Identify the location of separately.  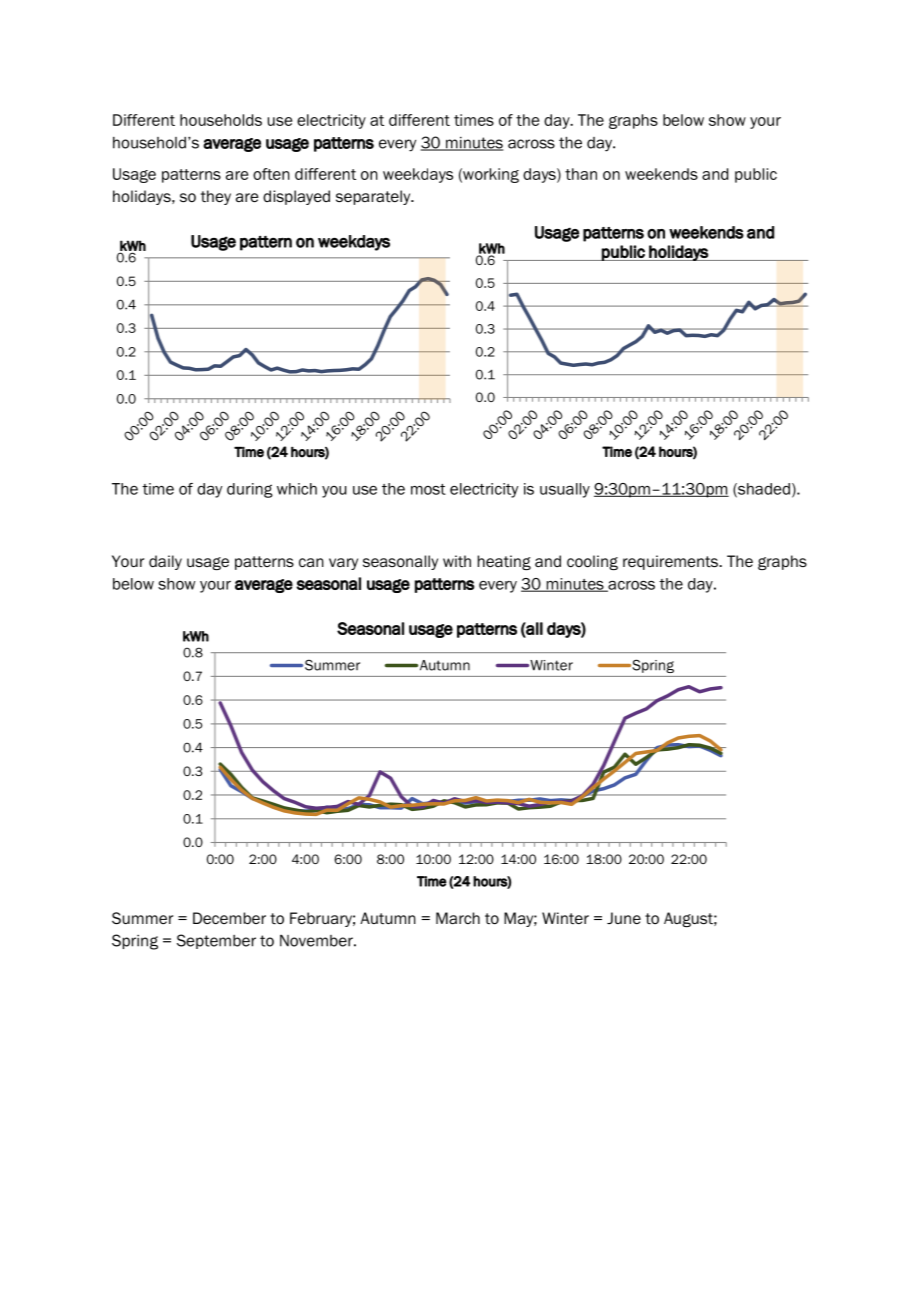
(374, 197).
